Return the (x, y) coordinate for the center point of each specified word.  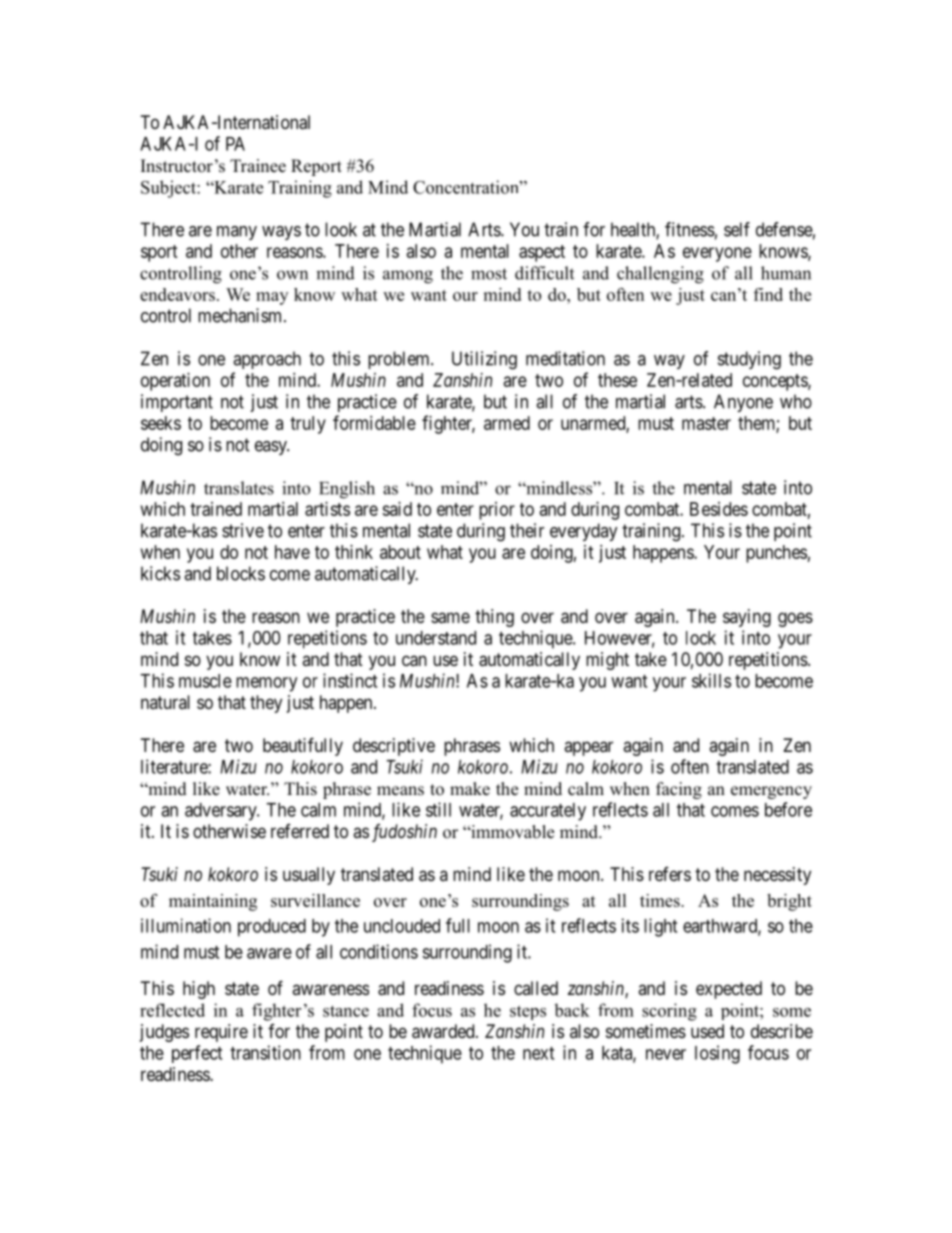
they (266, 704)
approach (267, 360)
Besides (719, 509)
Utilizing (484, 360)
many (237, 233)
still (438, 809)
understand (436, 638)
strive (243, 530)
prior (497, 511)
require (221, 1033)
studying (749, 360)
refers (670, 874)
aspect (542, 253)
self (737, 229)
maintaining (213, 902)
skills (711, 680)
